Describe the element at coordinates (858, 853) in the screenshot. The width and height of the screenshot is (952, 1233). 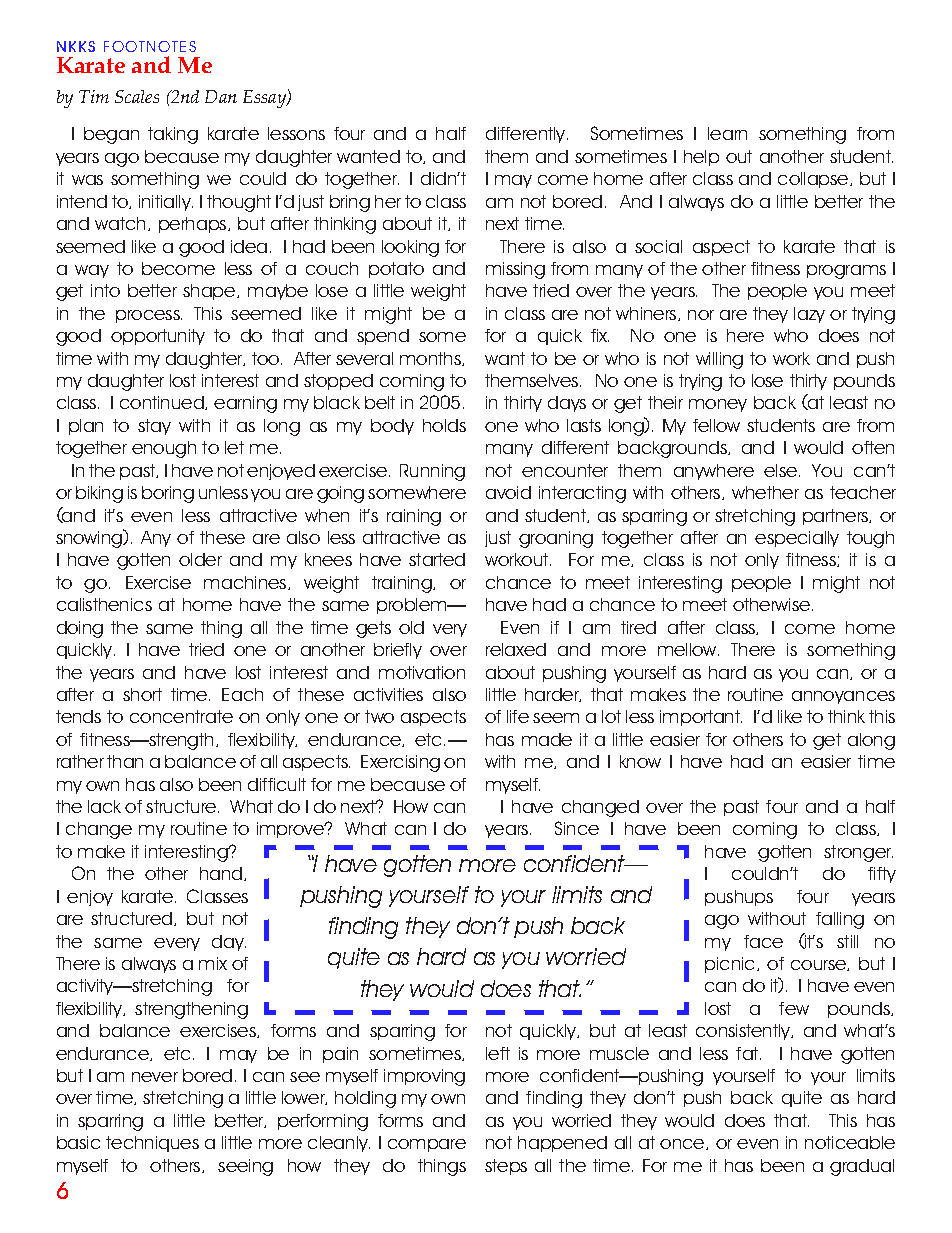
I see `stronger` at that location.
